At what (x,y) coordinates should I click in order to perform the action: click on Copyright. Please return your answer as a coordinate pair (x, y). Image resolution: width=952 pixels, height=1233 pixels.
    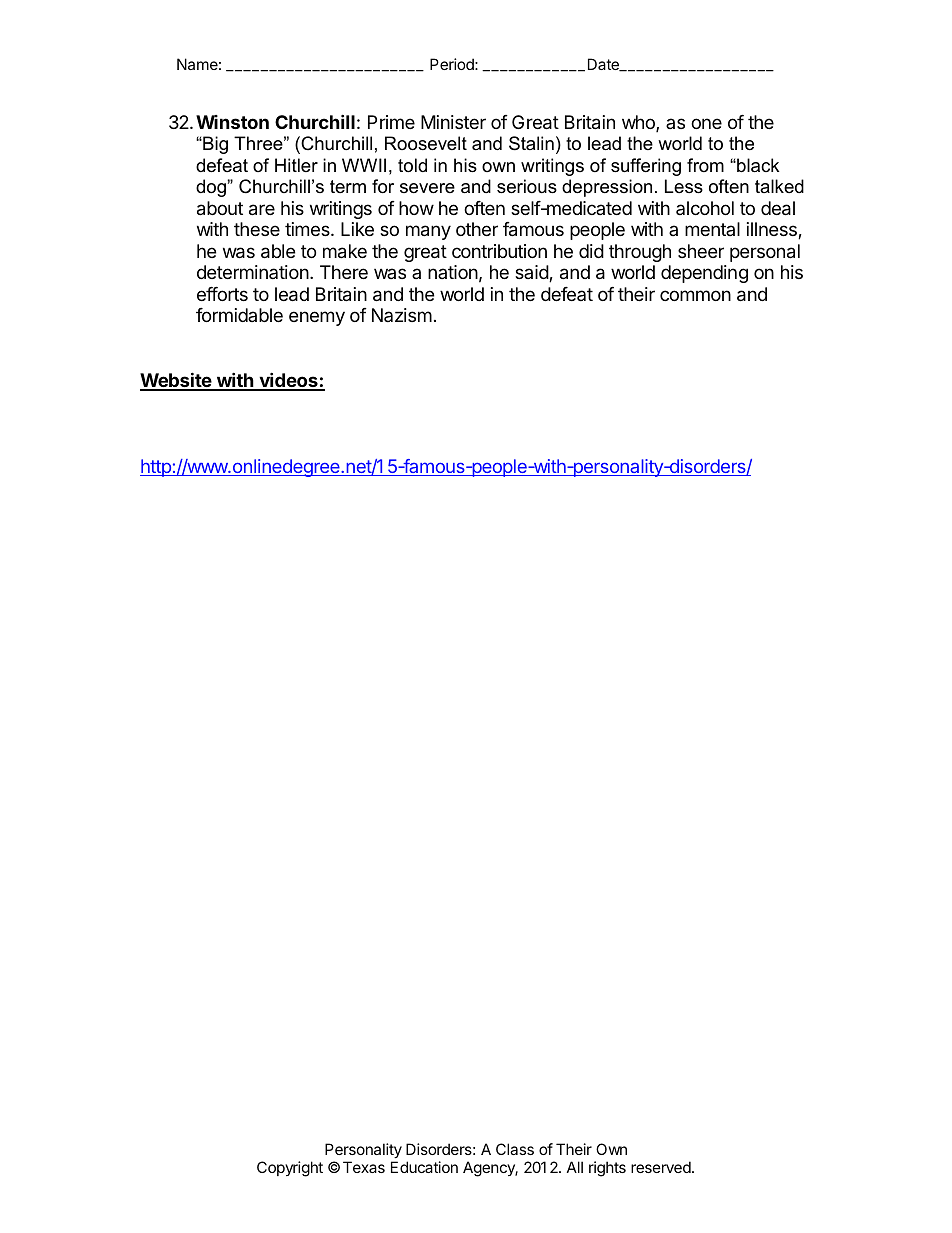
    Looking at the image, I should click on (290, 1169).
